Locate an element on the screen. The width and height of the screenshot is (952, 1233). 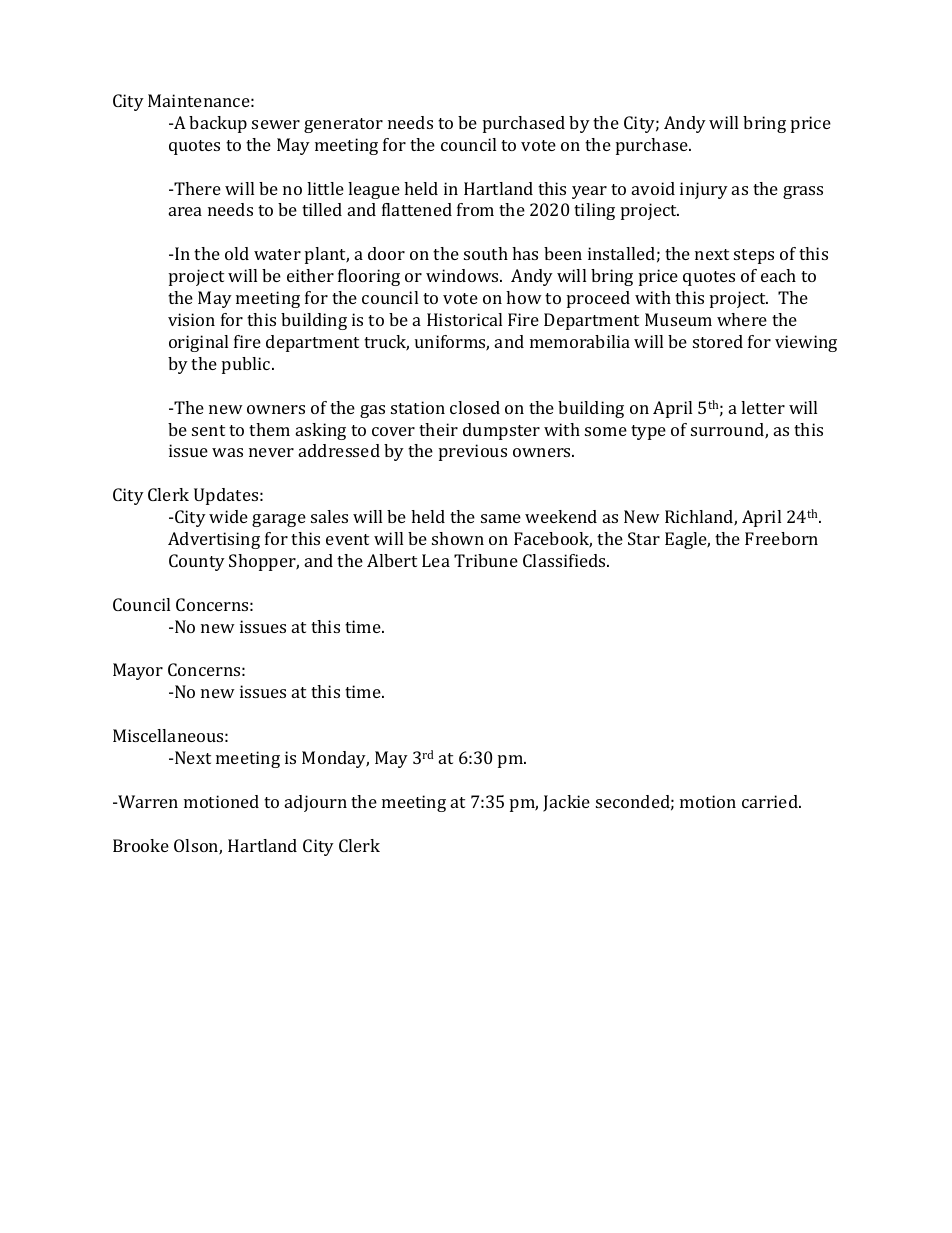
from is located at coordinates (475, 209).
